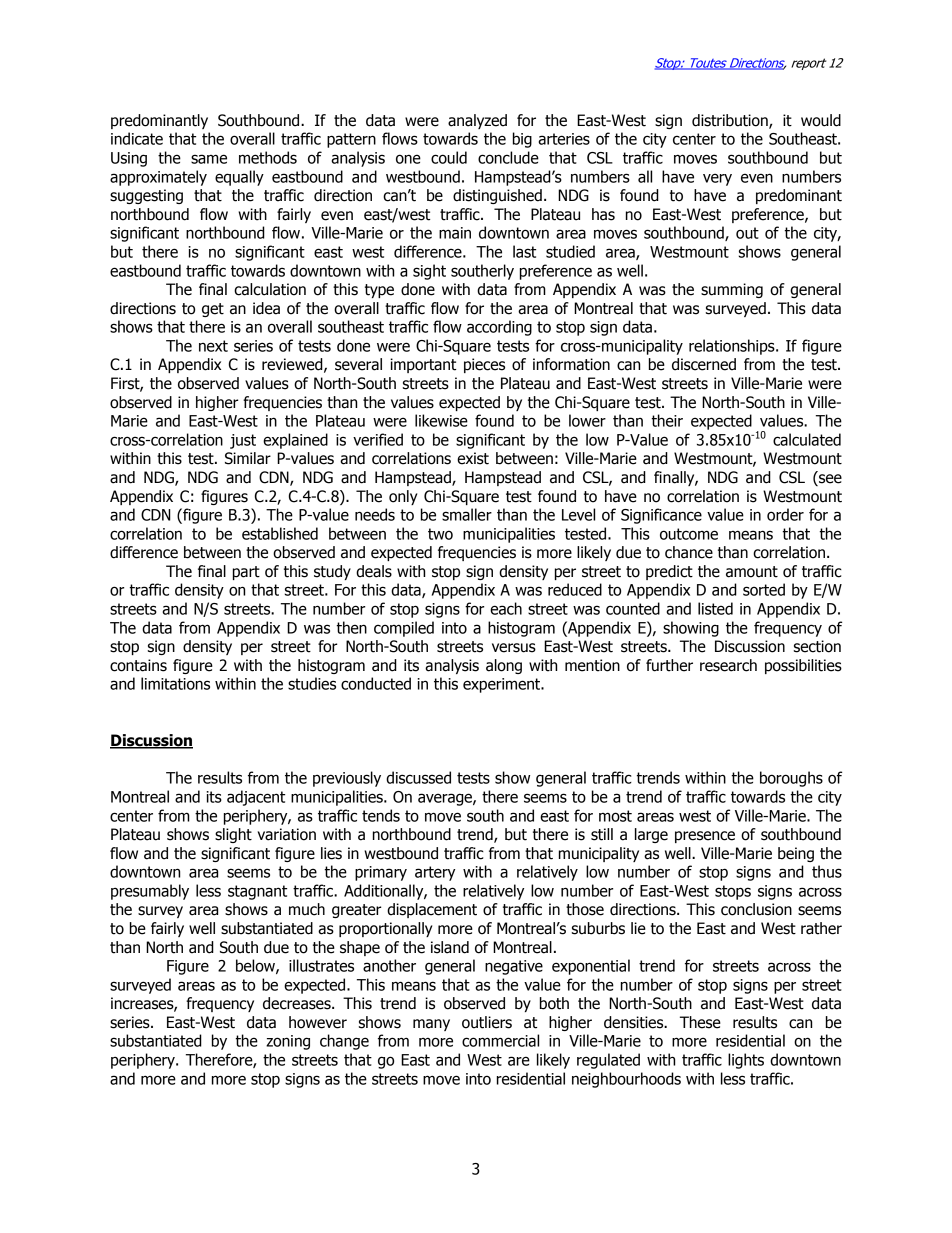  I want to click on part, so click(246, 573).
